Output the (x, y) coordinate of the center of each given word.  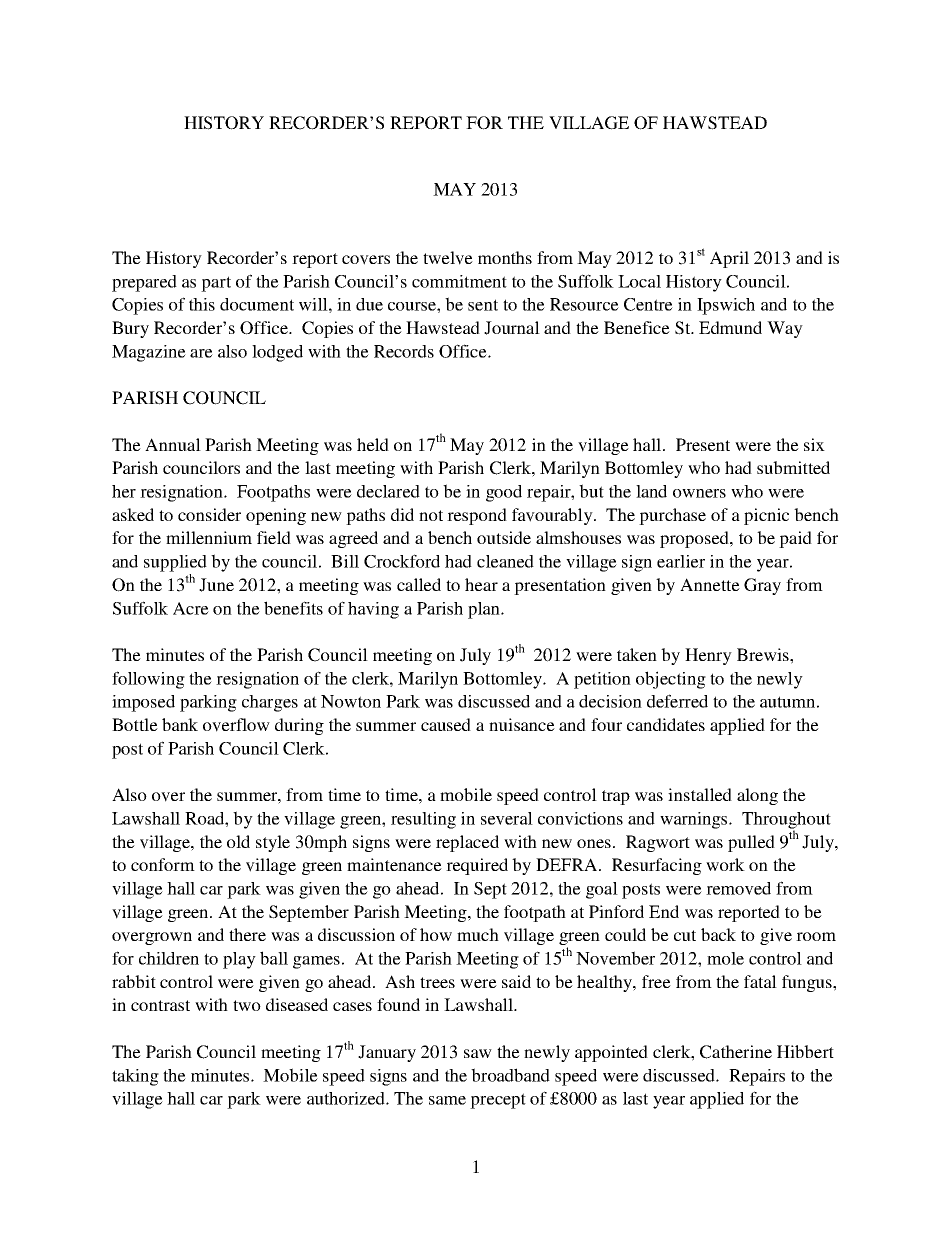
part (216, 284)
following (148, 680)
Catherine (736, 1052)
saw (478, 1053)
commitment (459, 281)
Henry (708, 656)
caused (446, 724)
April (729, 259)
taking (135, 1077)
